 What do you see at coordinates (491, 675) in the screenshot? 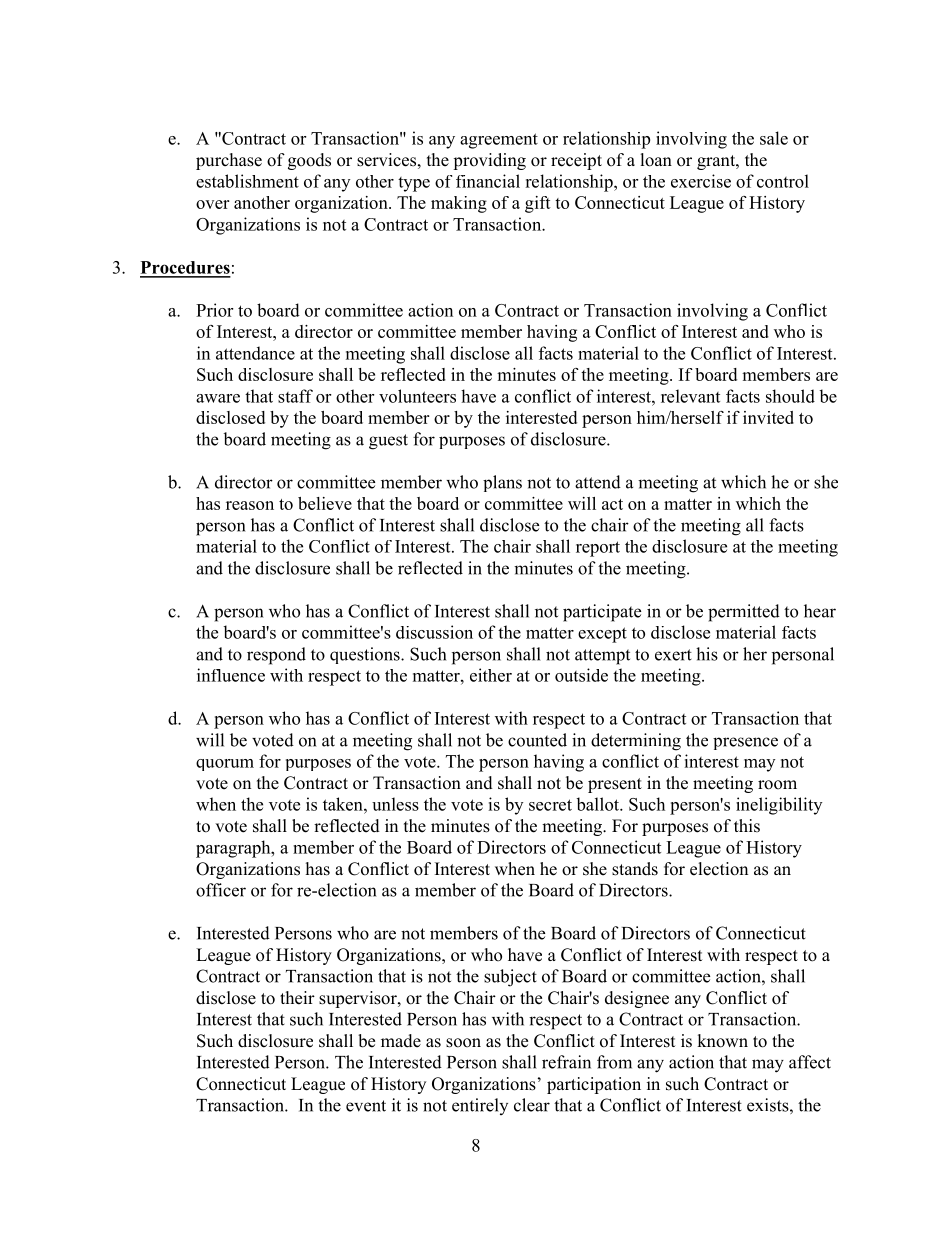
I see `either` at bounding box center [491, 675].
